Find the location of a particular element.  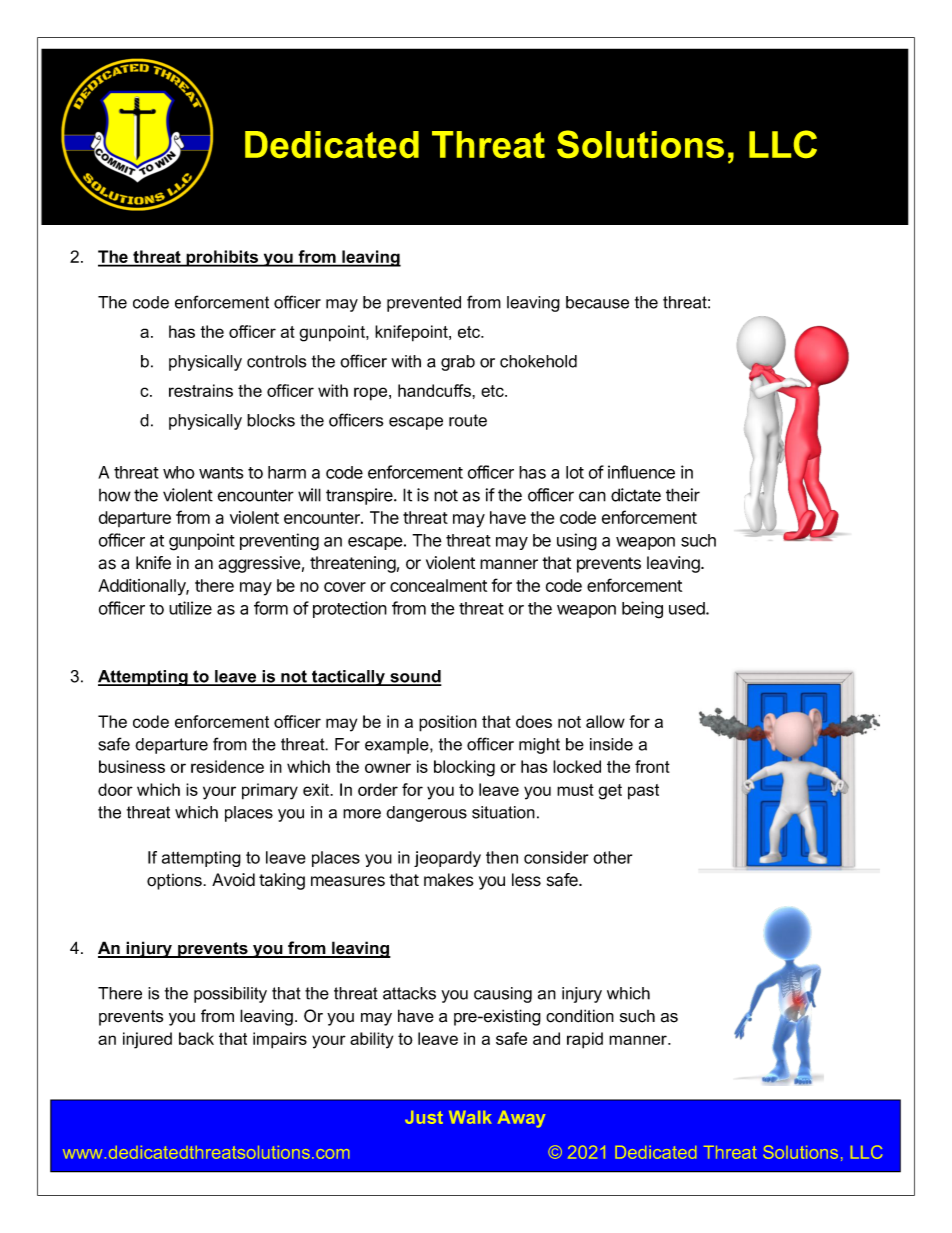

prohibits is located at coordinates (222, 258).
